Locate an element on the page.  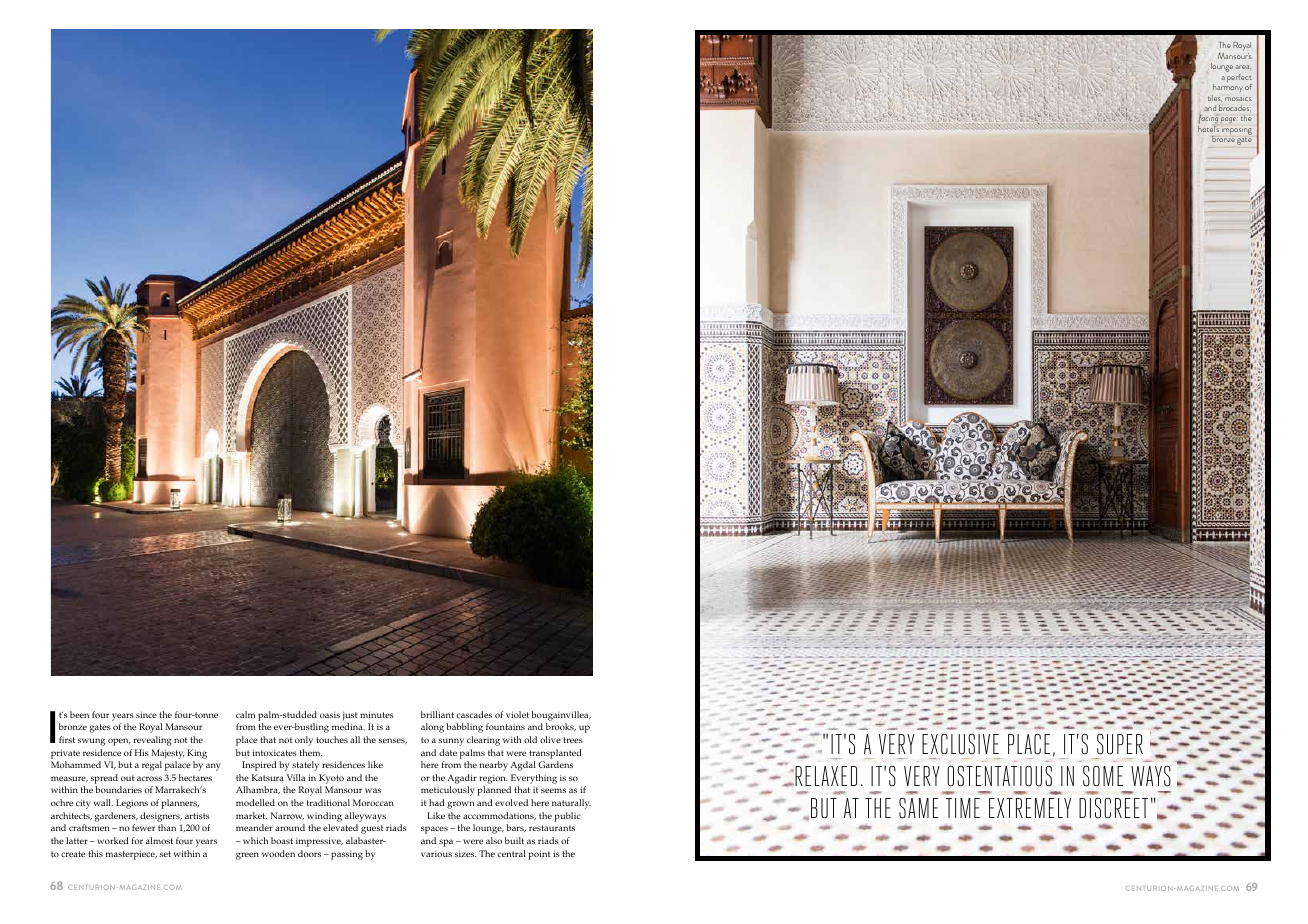
brooks is located at coordinates (561, 727).
